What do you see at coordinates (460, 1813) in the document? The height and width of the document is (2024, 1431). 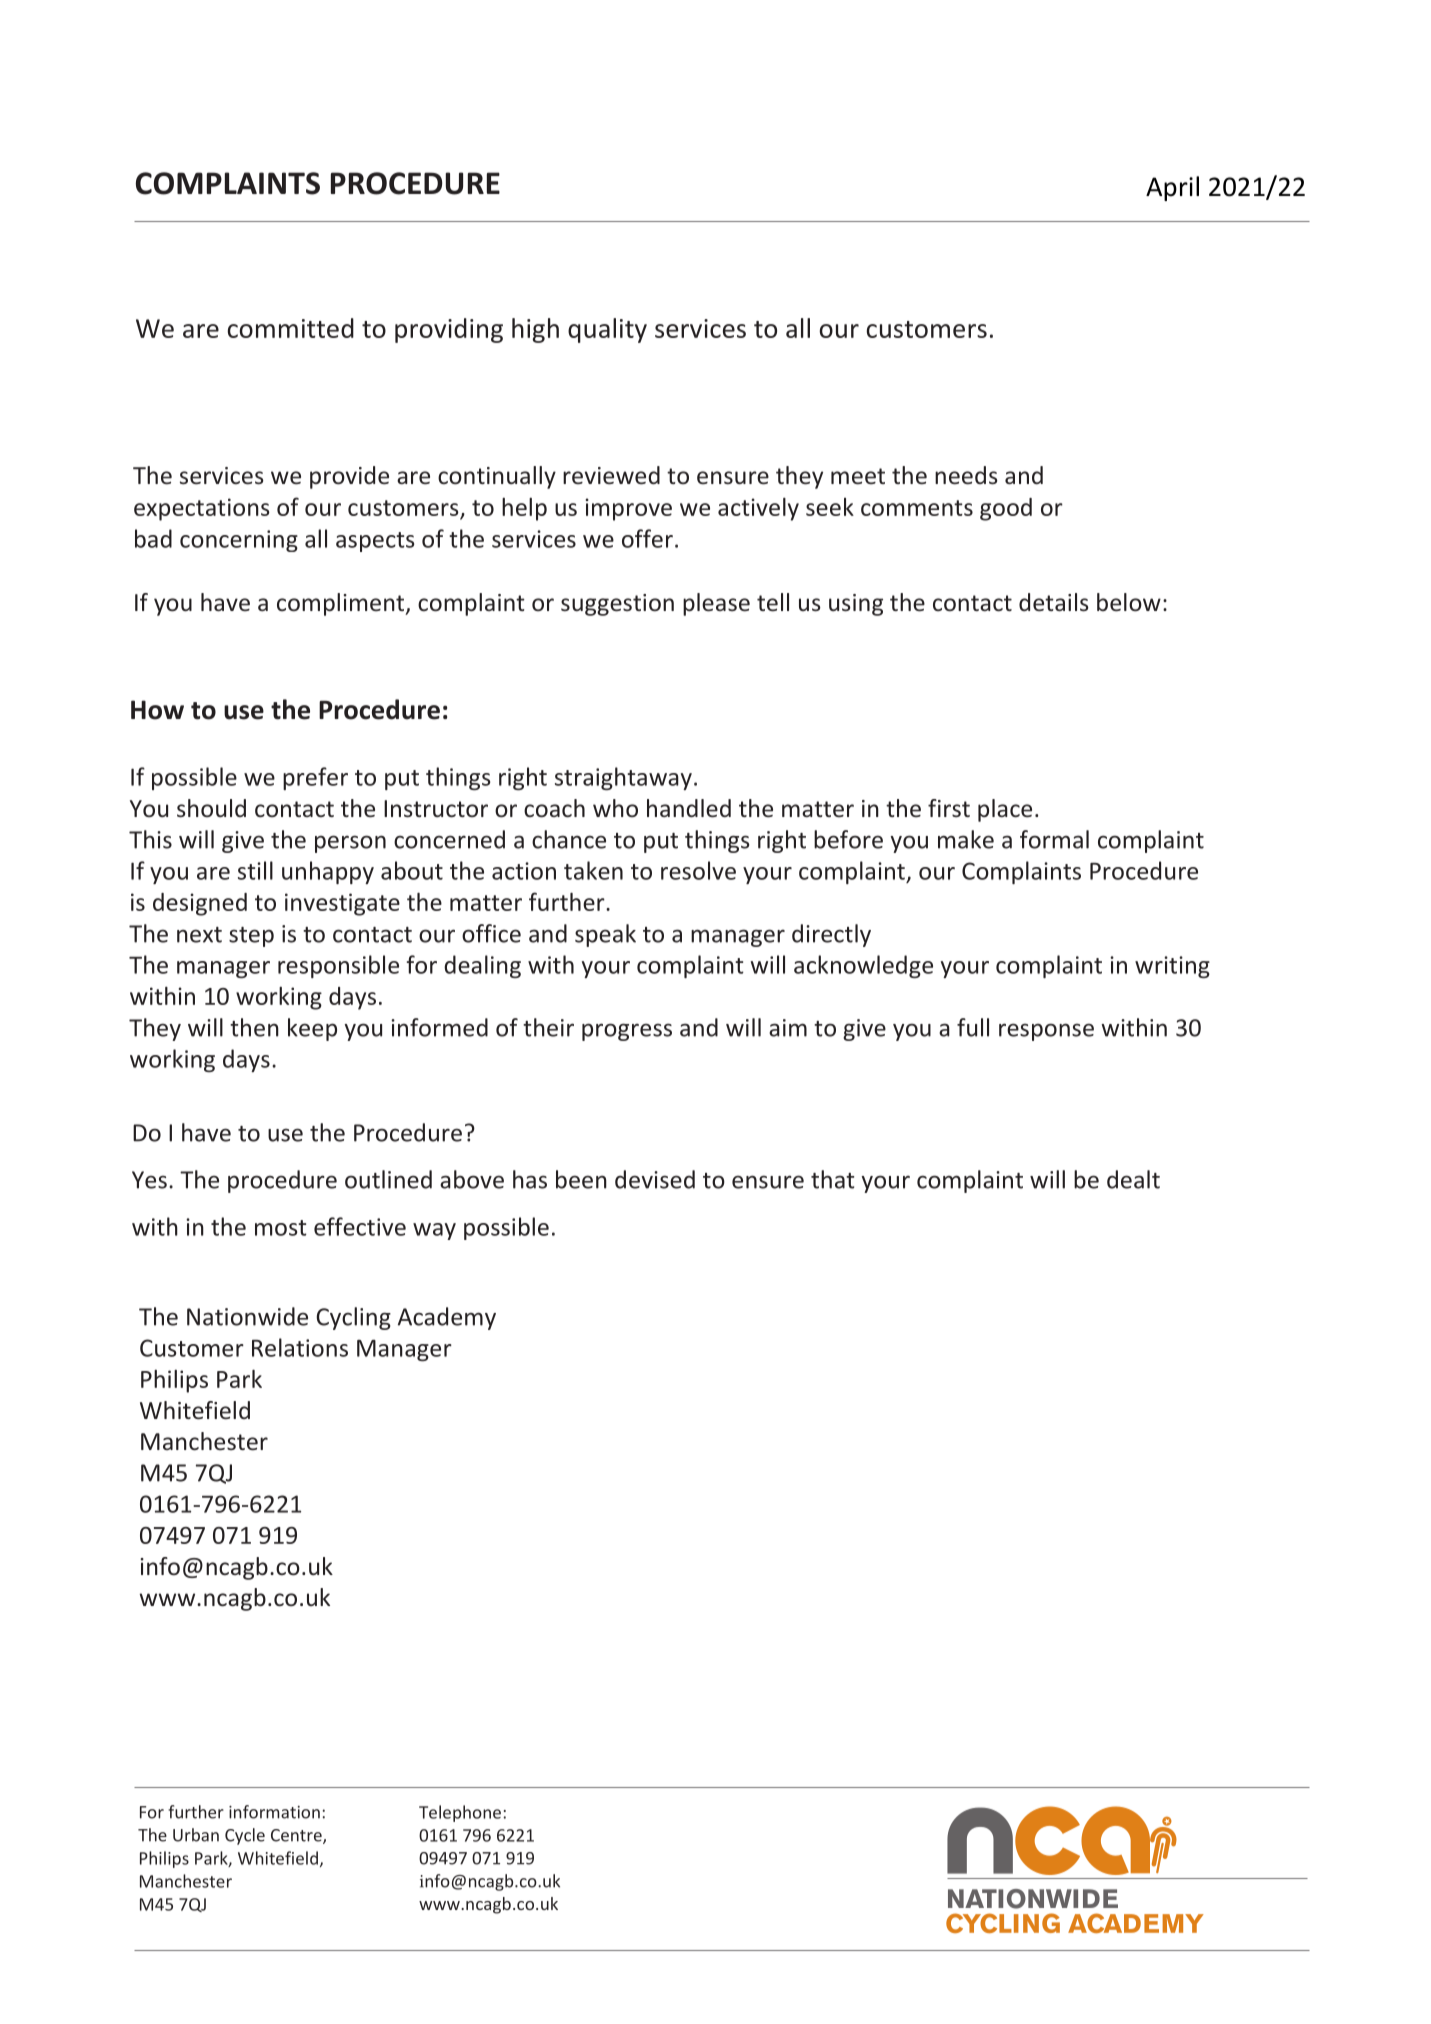 I see `Telephone` at bounding box center [460, 1813].
